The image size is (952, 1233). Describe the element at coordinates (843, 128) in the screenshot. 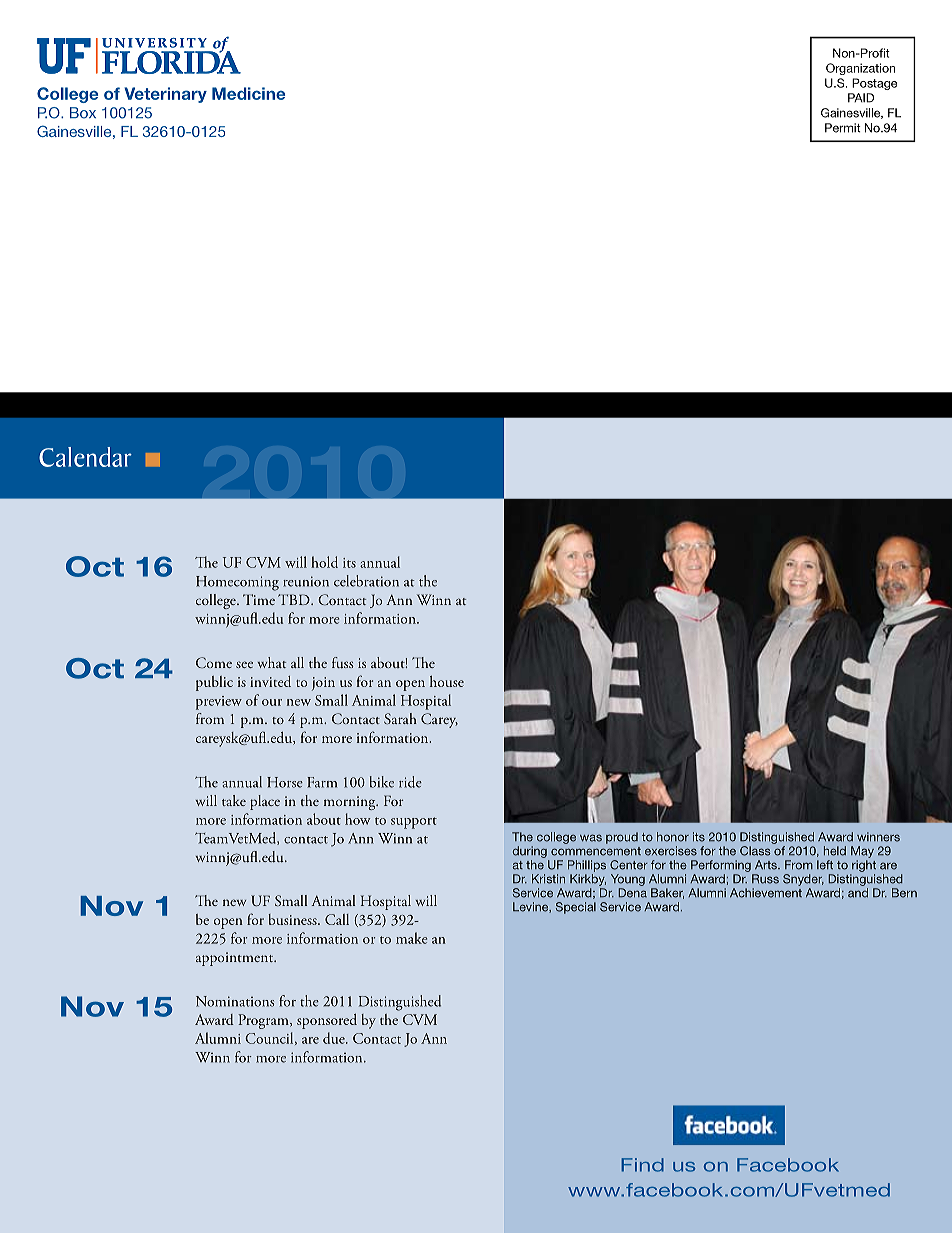

I see `Permit` at that location.
